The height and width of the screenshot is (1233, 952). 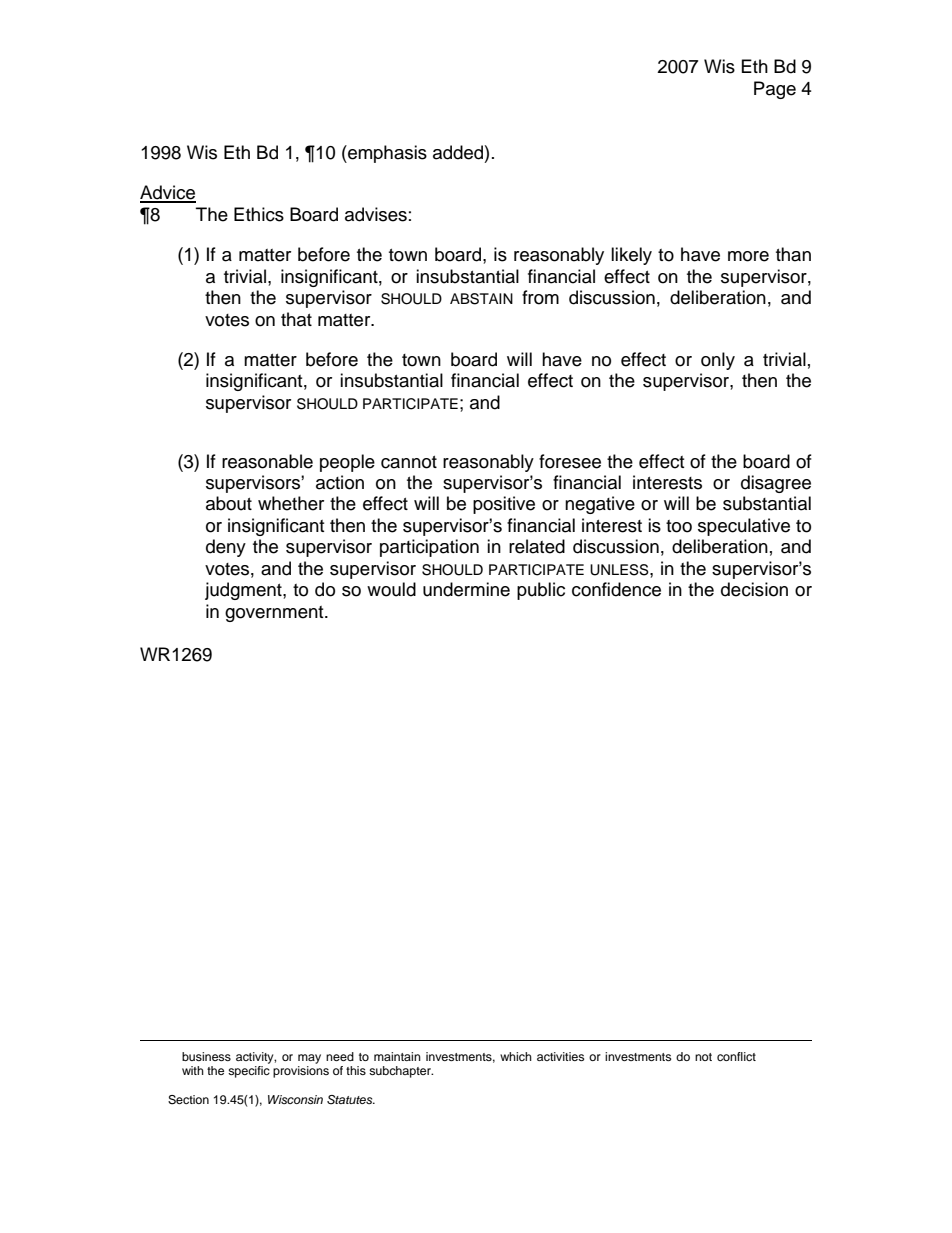 I want to click on undermine, so click(x=466, y=589).
